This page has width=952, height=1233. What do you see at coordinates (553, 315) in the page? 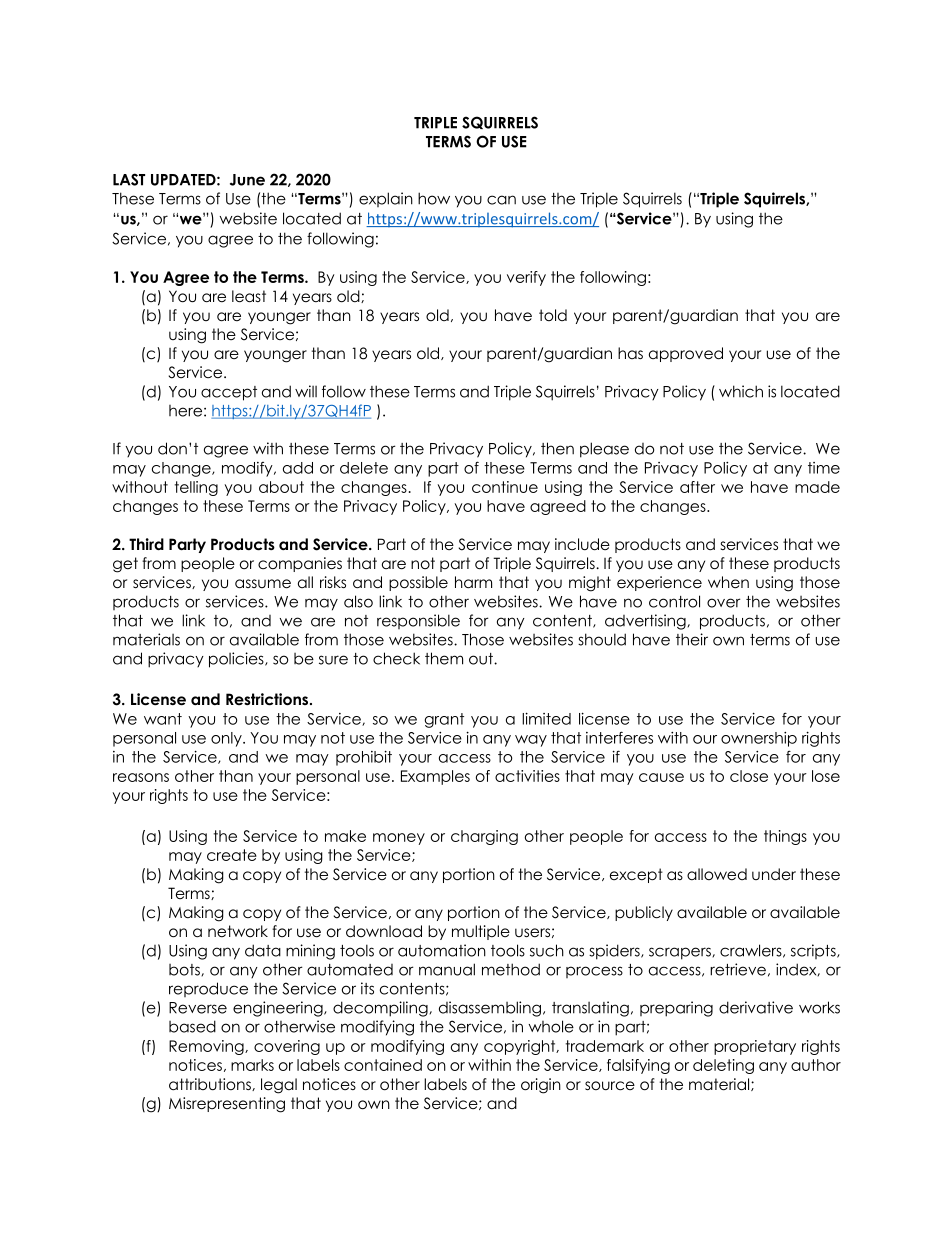
I see `told` at bounding box center [553, 315].
